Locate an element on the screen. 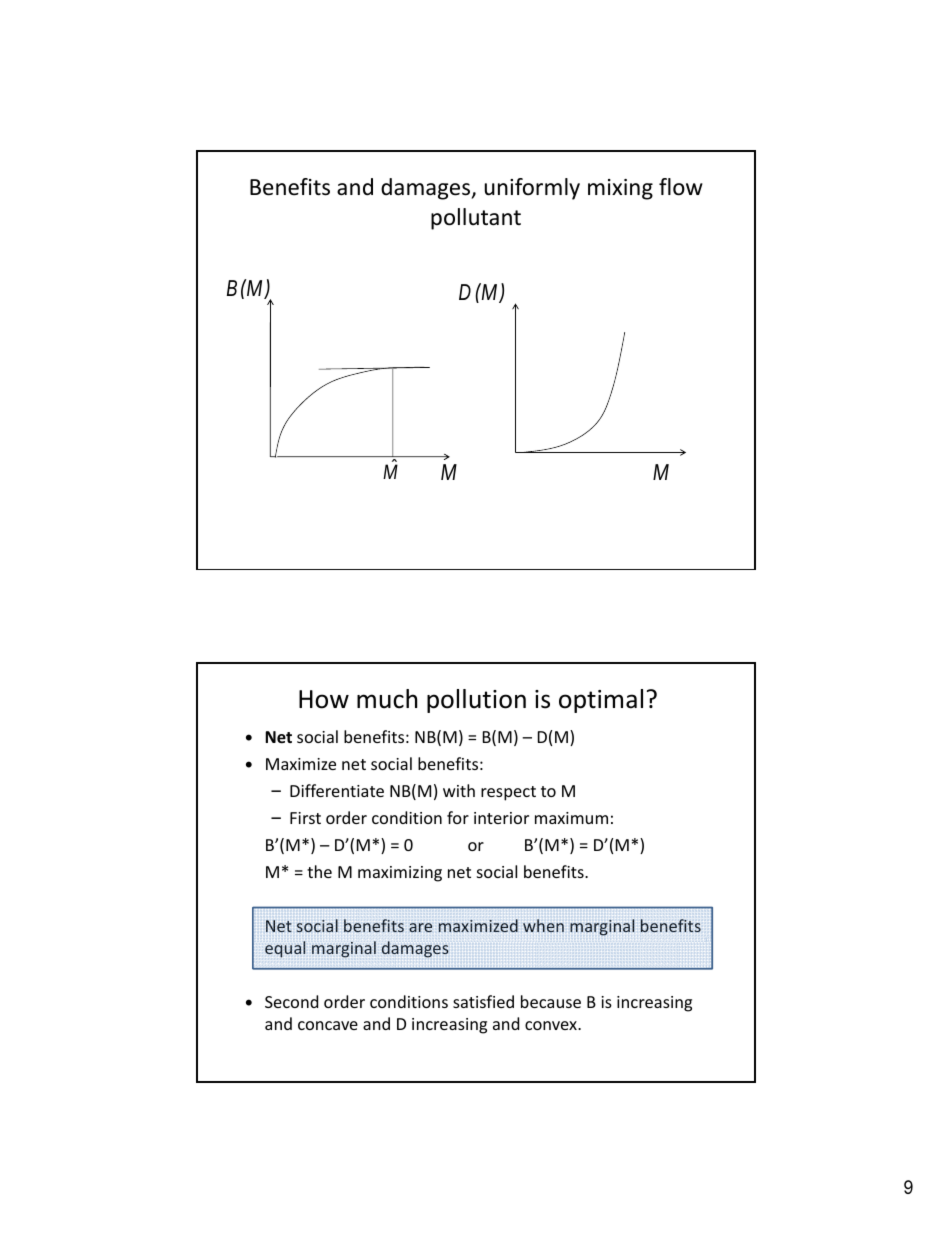  concave is located at coordinates (328, 1025).
